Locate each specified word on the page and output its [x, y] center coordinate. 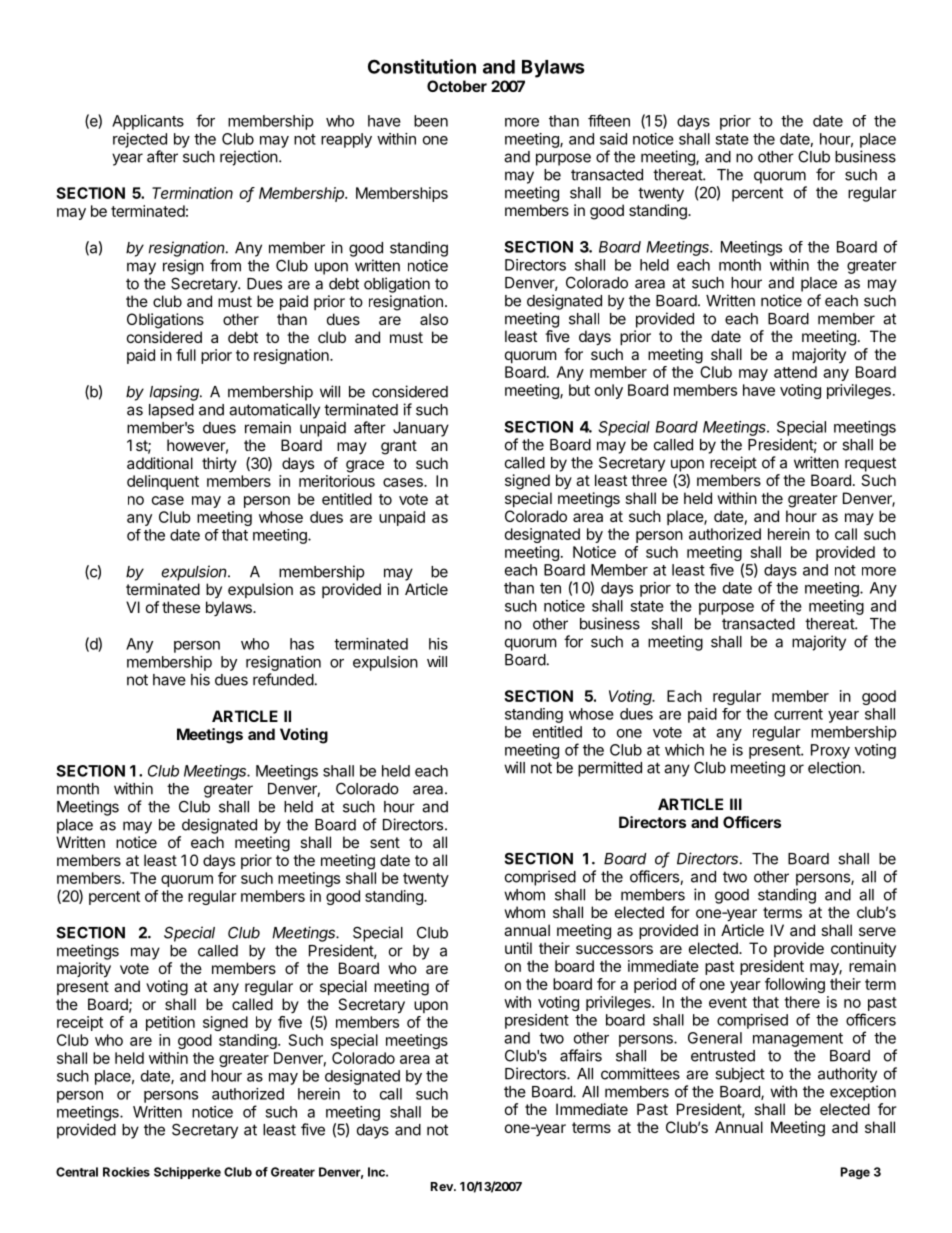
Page [855, 1173]
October [457, 86]
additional [160, 463]
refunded [283, 679]
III [736, 804]
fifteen [609, 120]
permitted [610, 769]
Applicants [148, 122]
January [421, 429]
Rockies [126, 1172]
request [870, 464]
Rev [443, 1186]
